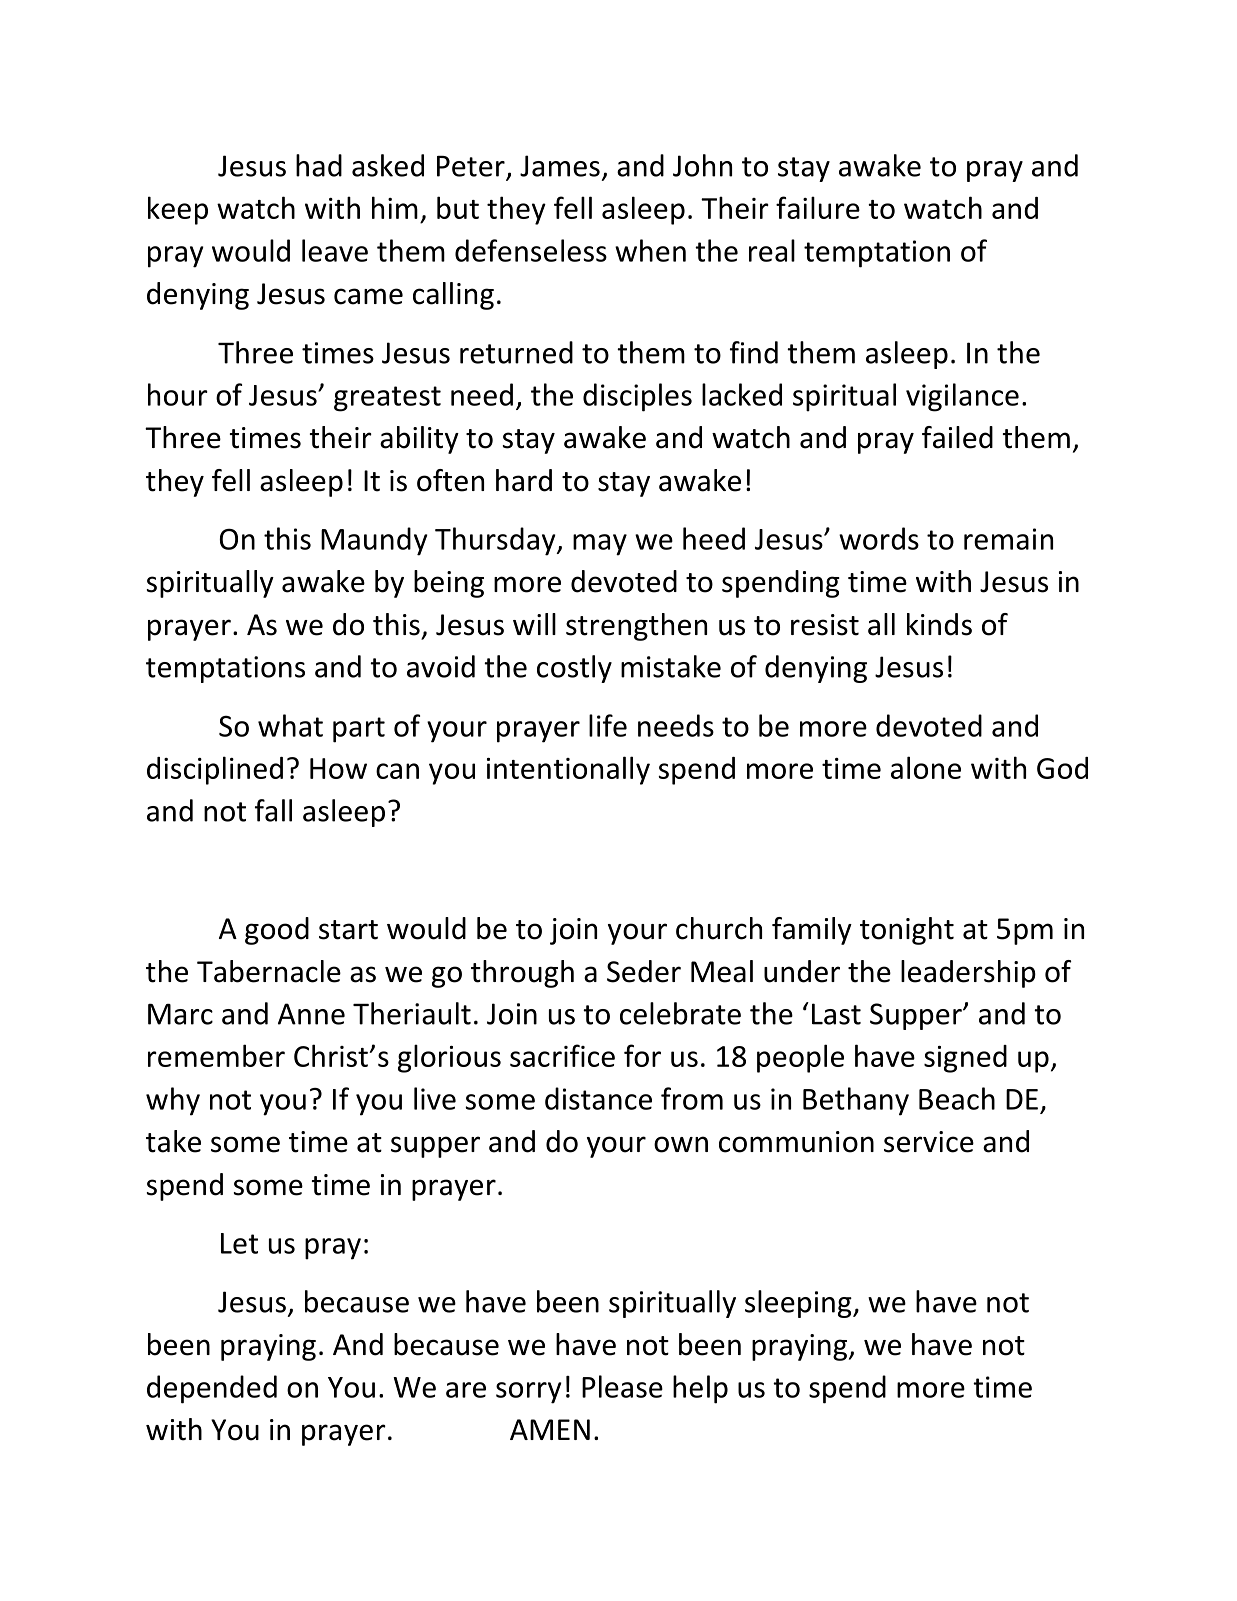 The width and height of the image is (1237, 1601). I want to click on fall, so click(273, 810).
